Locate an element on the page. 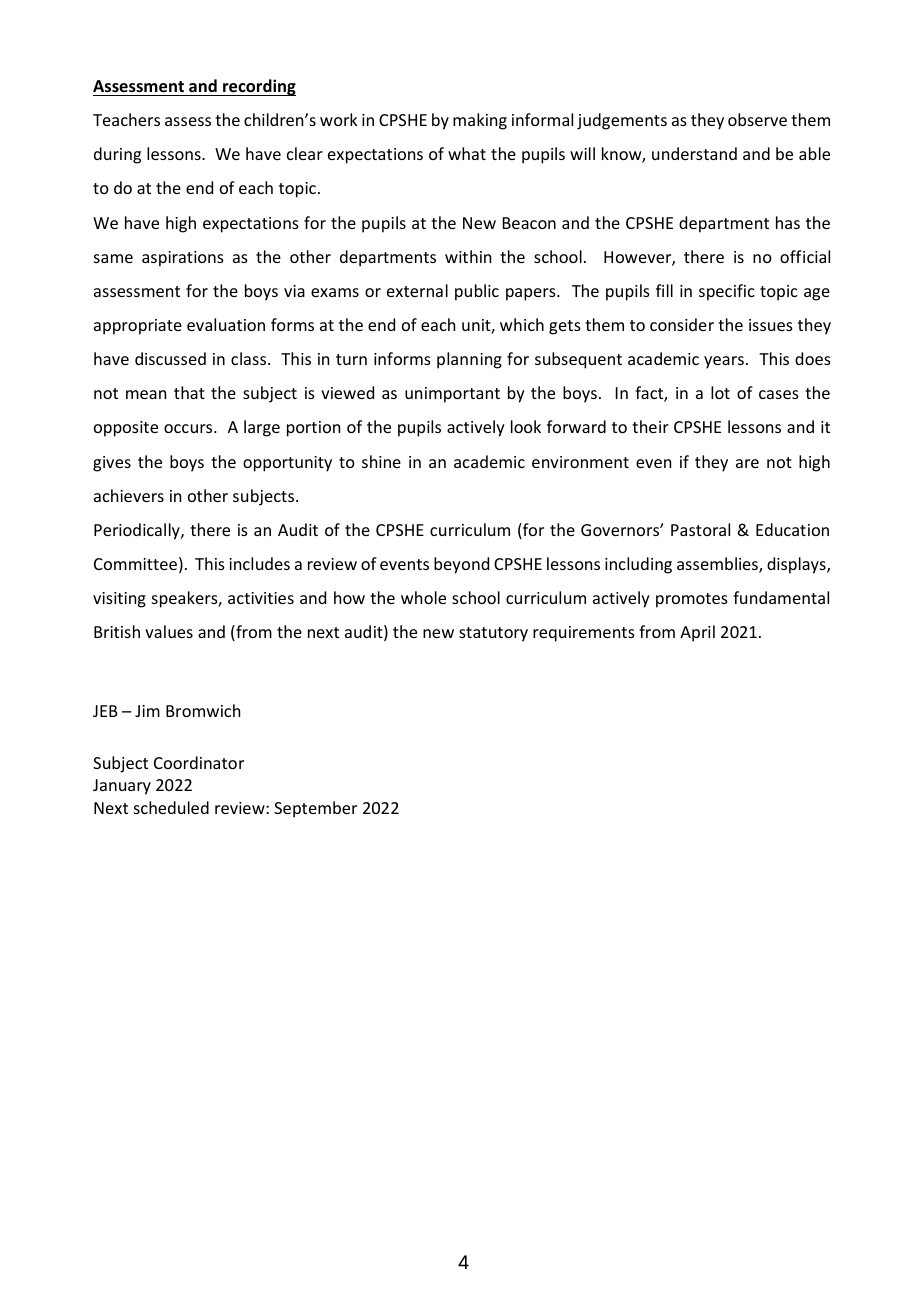 The width and height of the page is (924, 1308). April is located at coordinates (697, 633).
